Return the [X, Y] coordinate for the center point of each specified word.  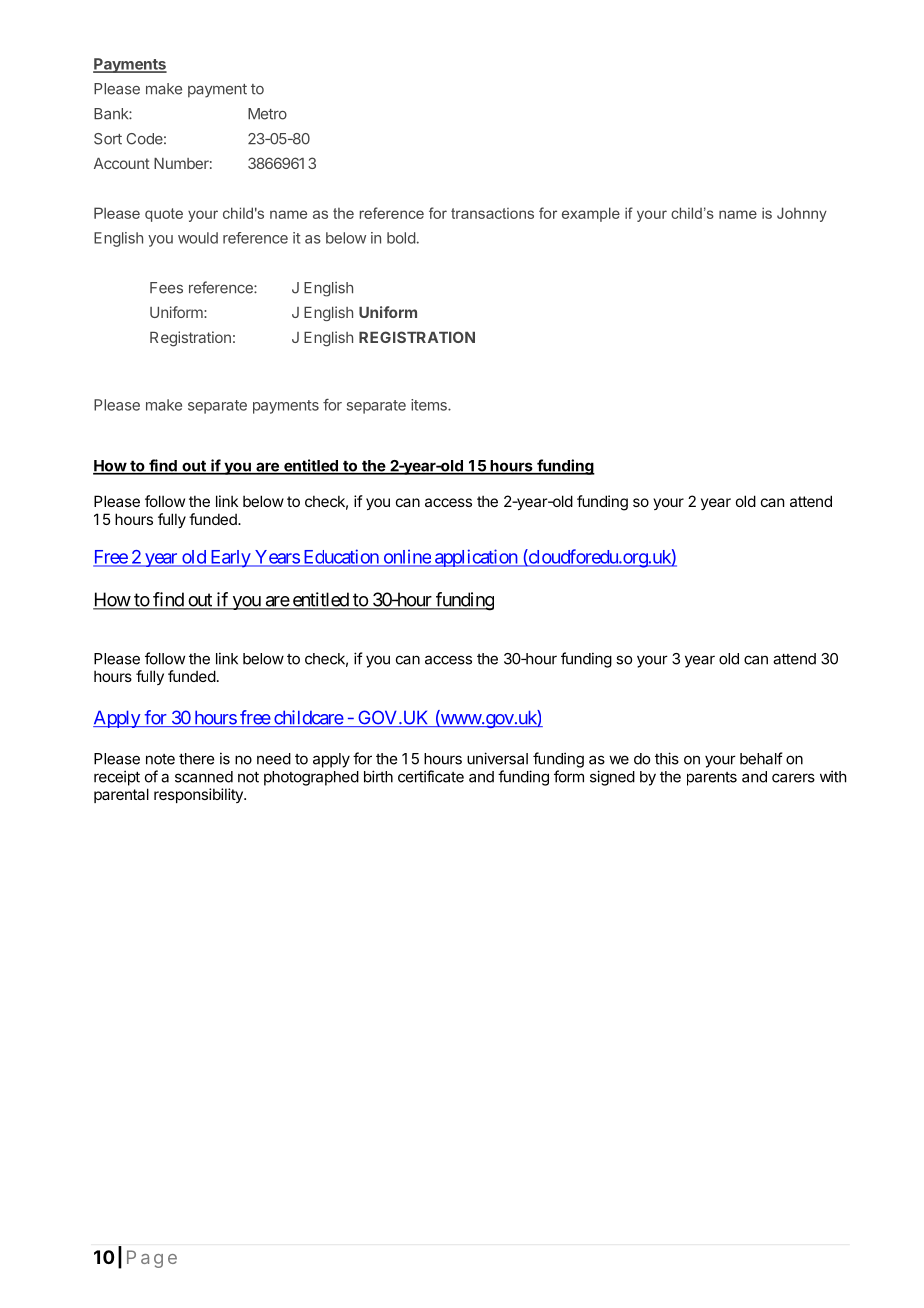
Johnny [802, 214]
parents [712, 779]
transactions [492, 213]
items [430, 405]
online [406, 557]
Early [230, 559]
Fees [166, 288]
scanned [204, 777]
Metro [267, 114]
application [475, 558]
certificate [431, 776]
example [591, 214]
